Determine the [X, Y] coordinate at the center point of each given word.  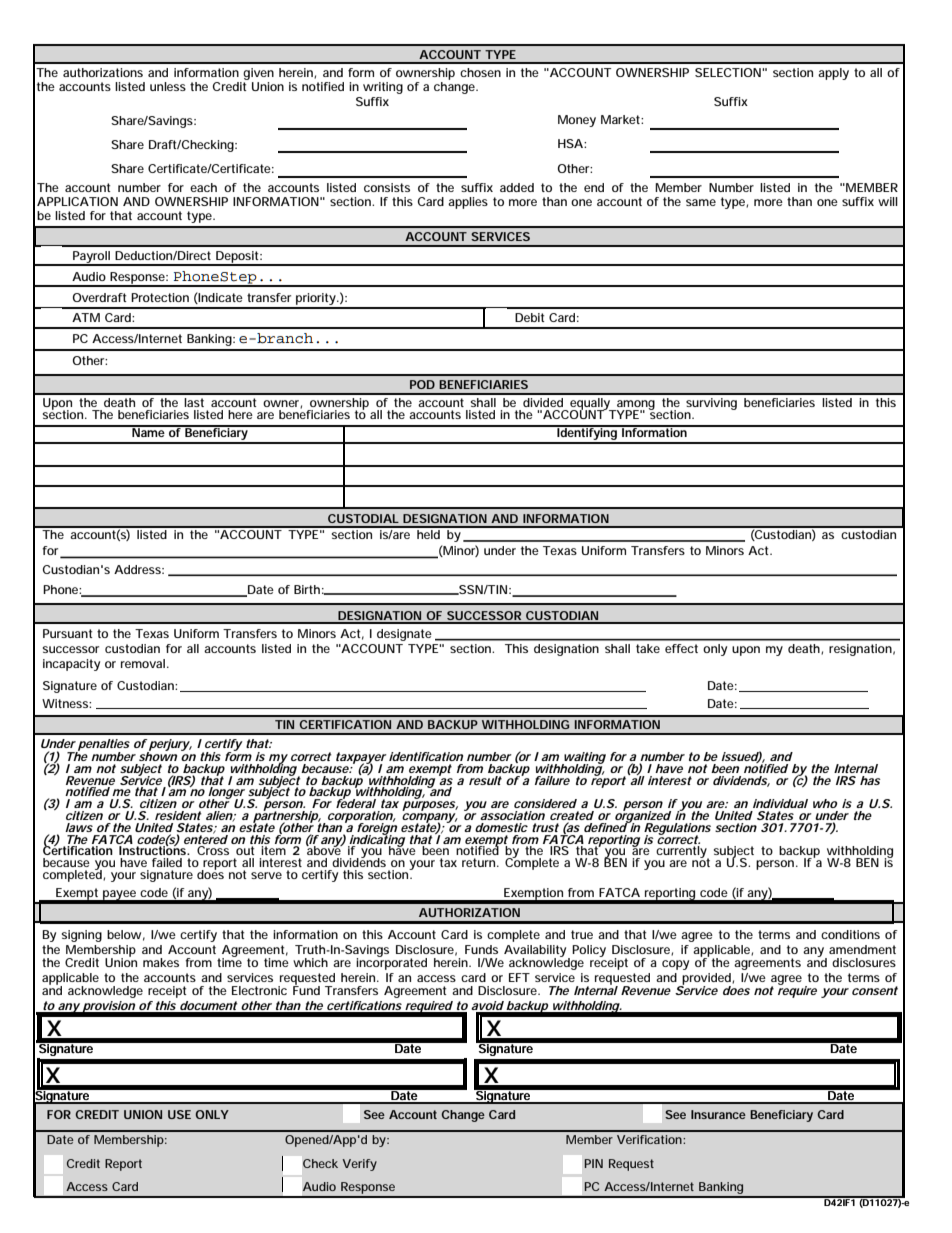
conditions [850, 934]
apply [833, 74]
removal [143, 663]
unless [168, 86]
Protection [160, 297]
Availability [535, 952]
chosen [480, 72]
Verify [359, 1165]
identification [426, 756]
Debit [530, 317]
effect [681, 648]
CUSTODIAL [363, 518]
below [124, 934]
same [701, 202]
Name [148, 431]
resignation [860, 650]
